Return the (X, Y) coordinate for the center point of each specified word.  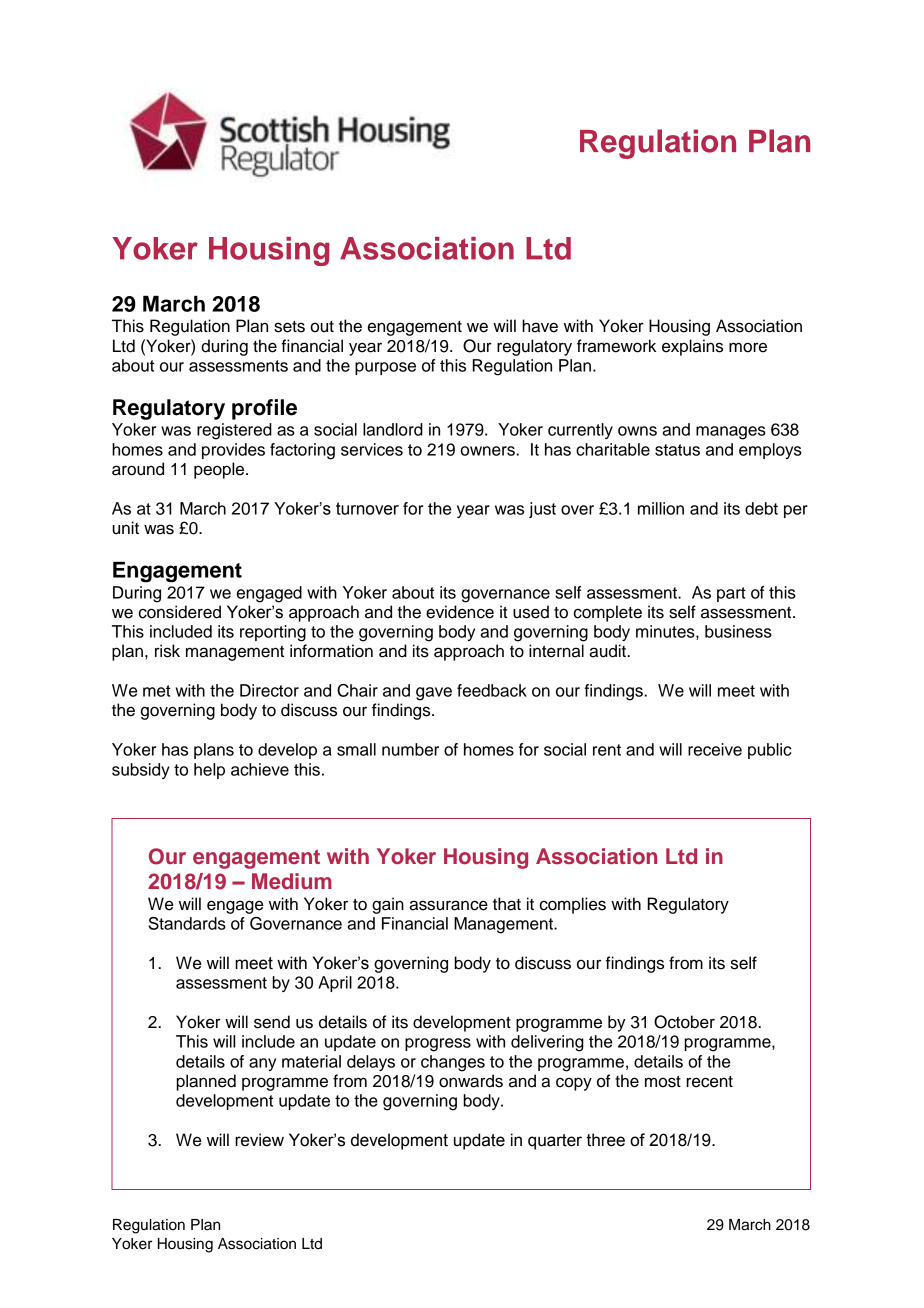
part (731, 594)
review (259, 1140)
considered (180, 612)
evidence (460, 612)
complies (573, 905)
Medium (292, 881)
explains (692, 347)
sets (289, 327)
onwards (471, 1081)
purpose (385, 368)
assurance (448, 905)
